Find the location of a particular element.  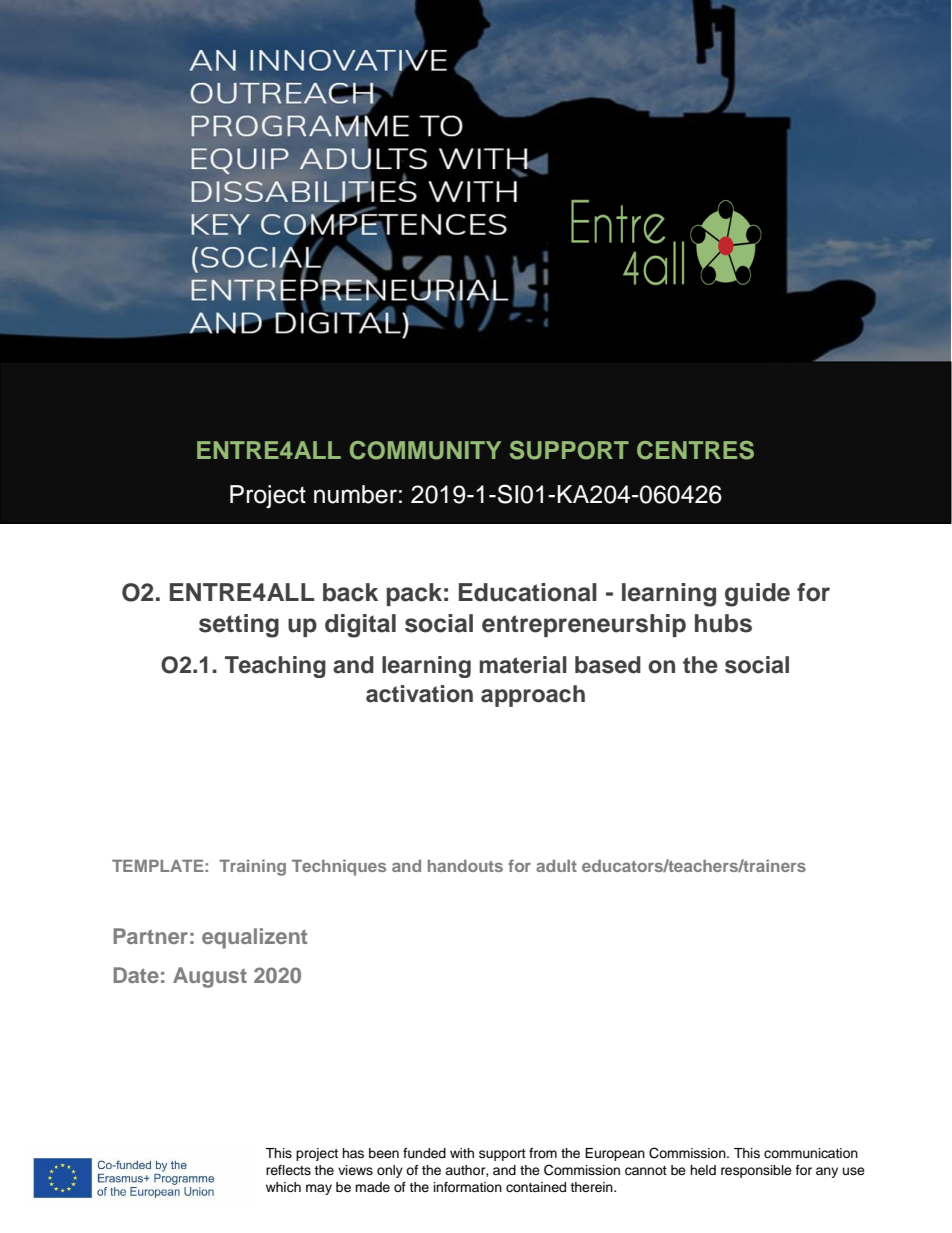

approach is located at coordinates (533, 696).
